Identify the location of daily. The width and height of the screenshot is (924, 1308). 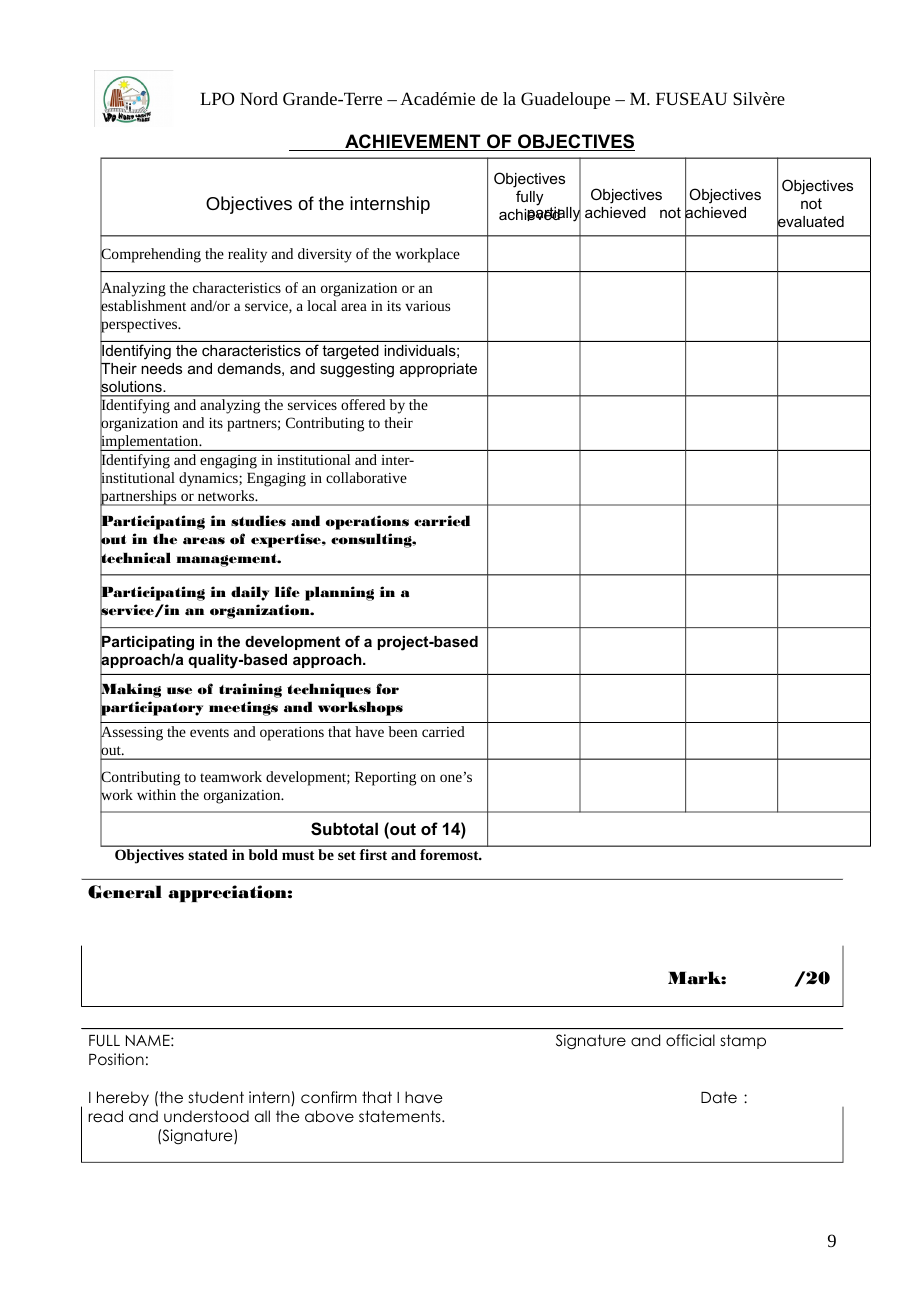
(250, 593).
